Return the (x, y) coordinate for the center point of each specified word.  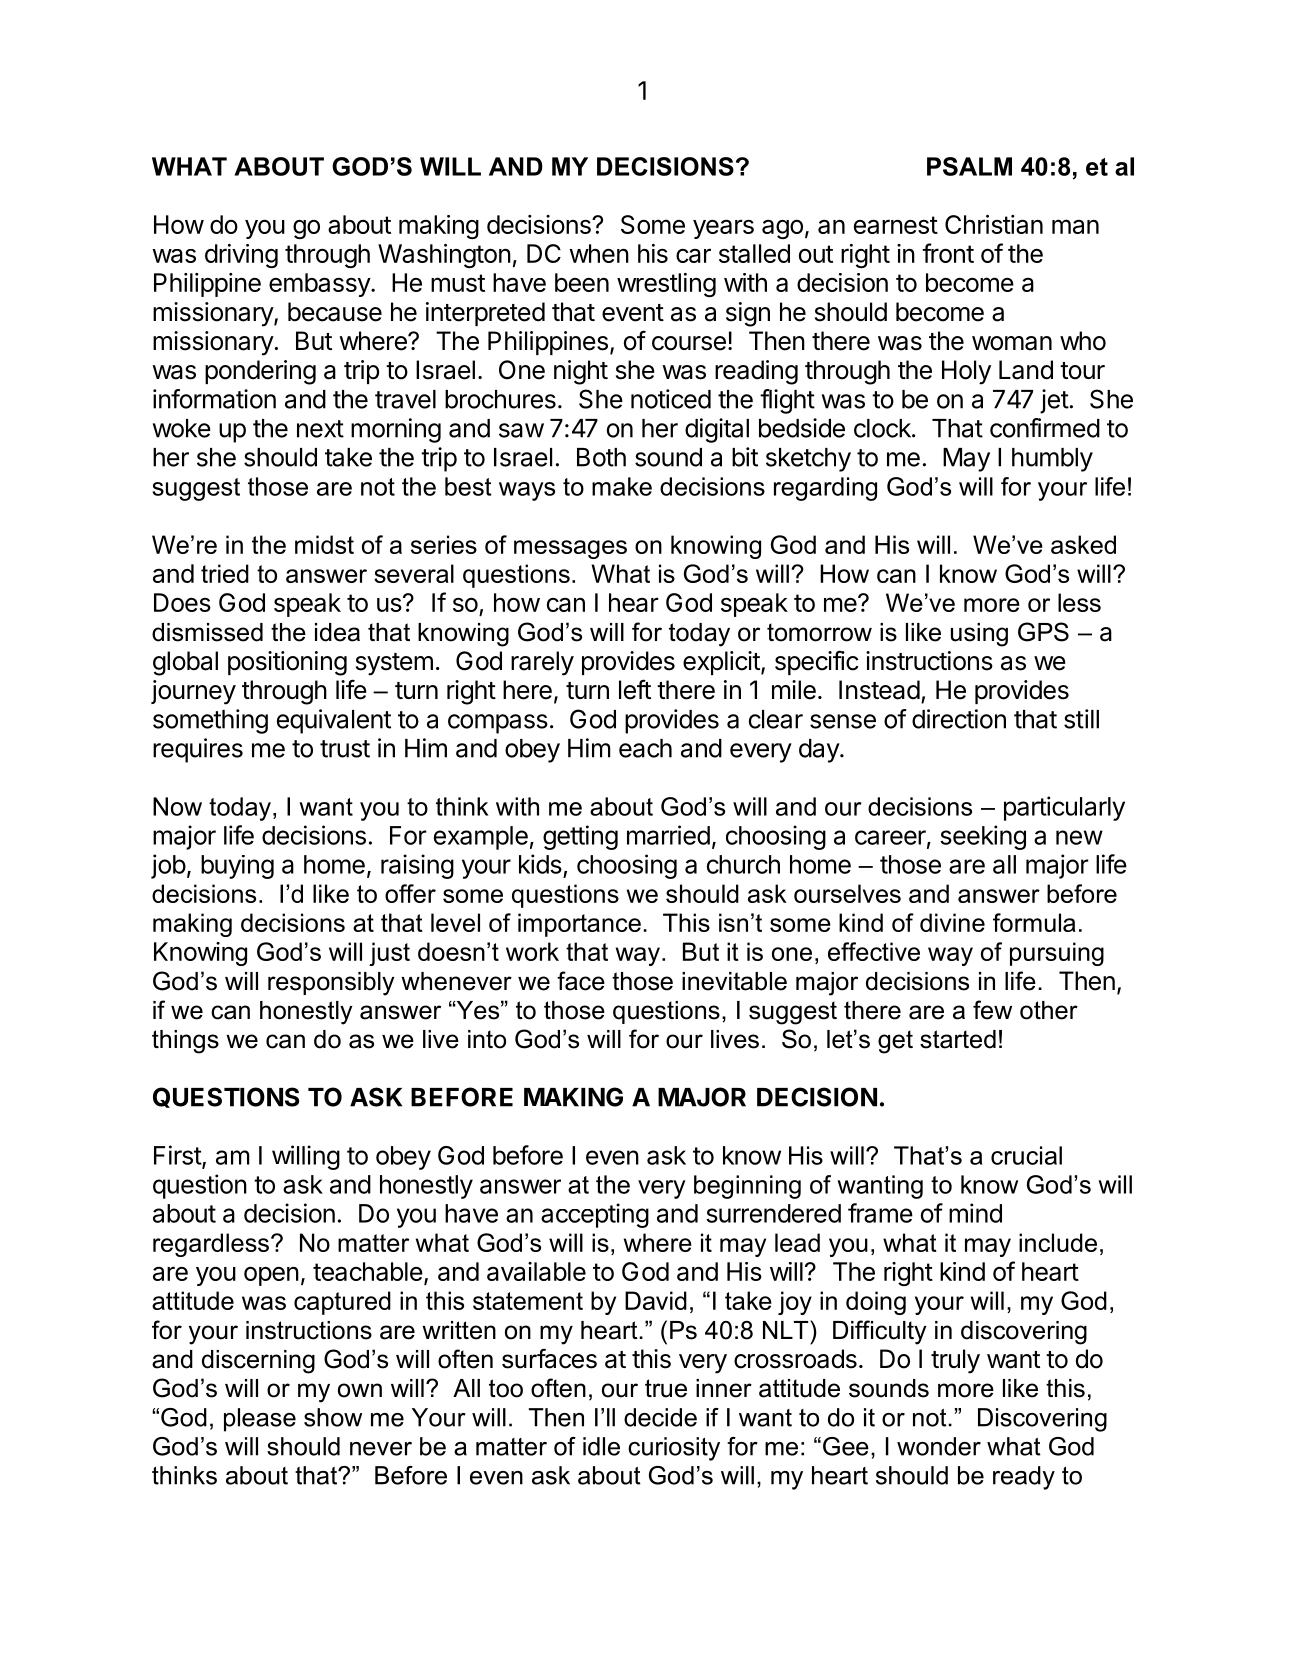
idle (601, 1446)
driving (241, 256)
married (668, 835)
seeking (983, 837)
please (260, 1420)
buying (237, 867)
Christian (994, 224)
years (723, 229)
